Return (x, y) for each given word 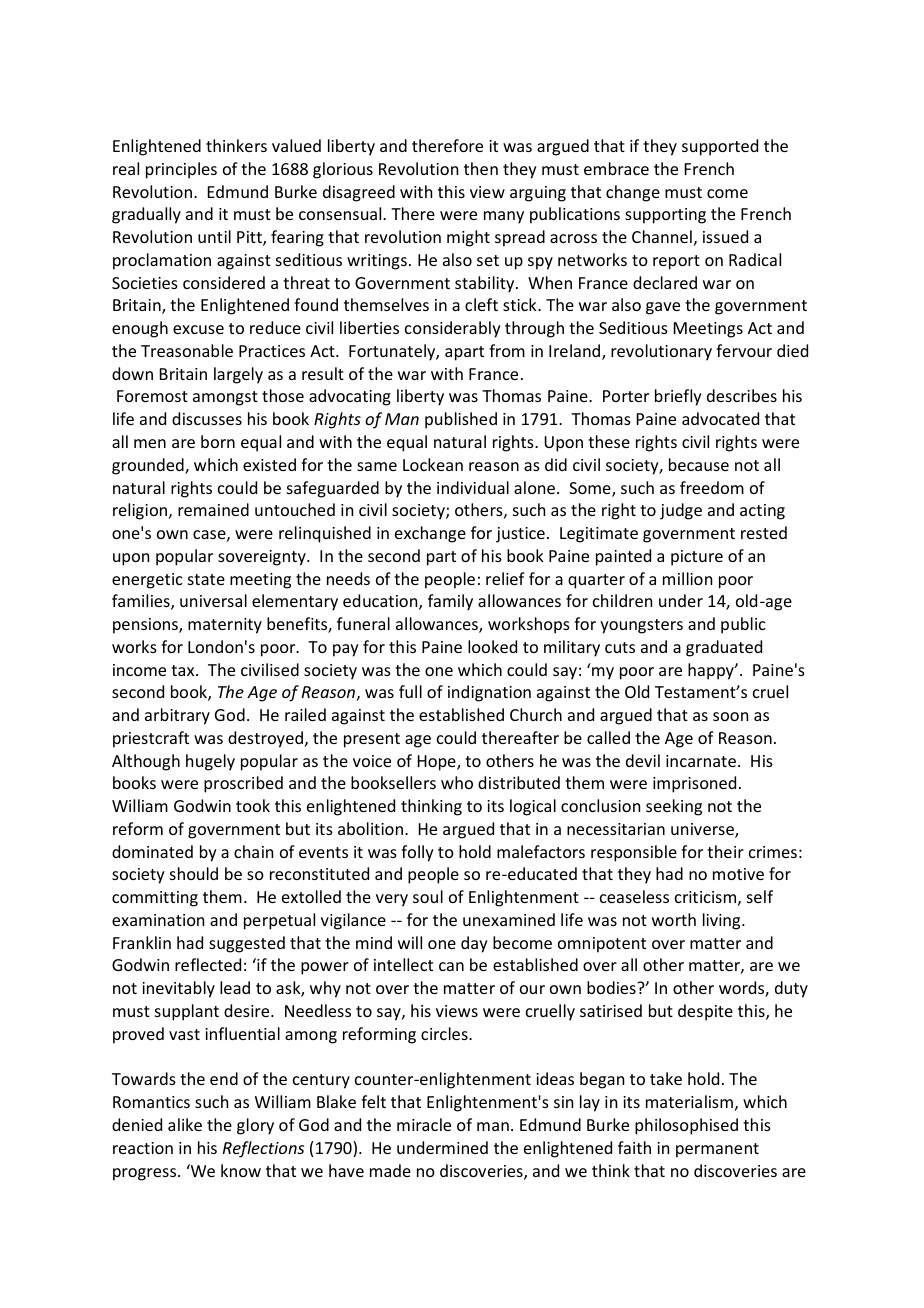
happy (712, 671)
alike (185, 1124)
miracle (424, 1124)
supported (720, 147)
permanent (717, 1150)
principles (181, 170)
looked (492, 646)
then (481, 168)
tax (184, 670)
